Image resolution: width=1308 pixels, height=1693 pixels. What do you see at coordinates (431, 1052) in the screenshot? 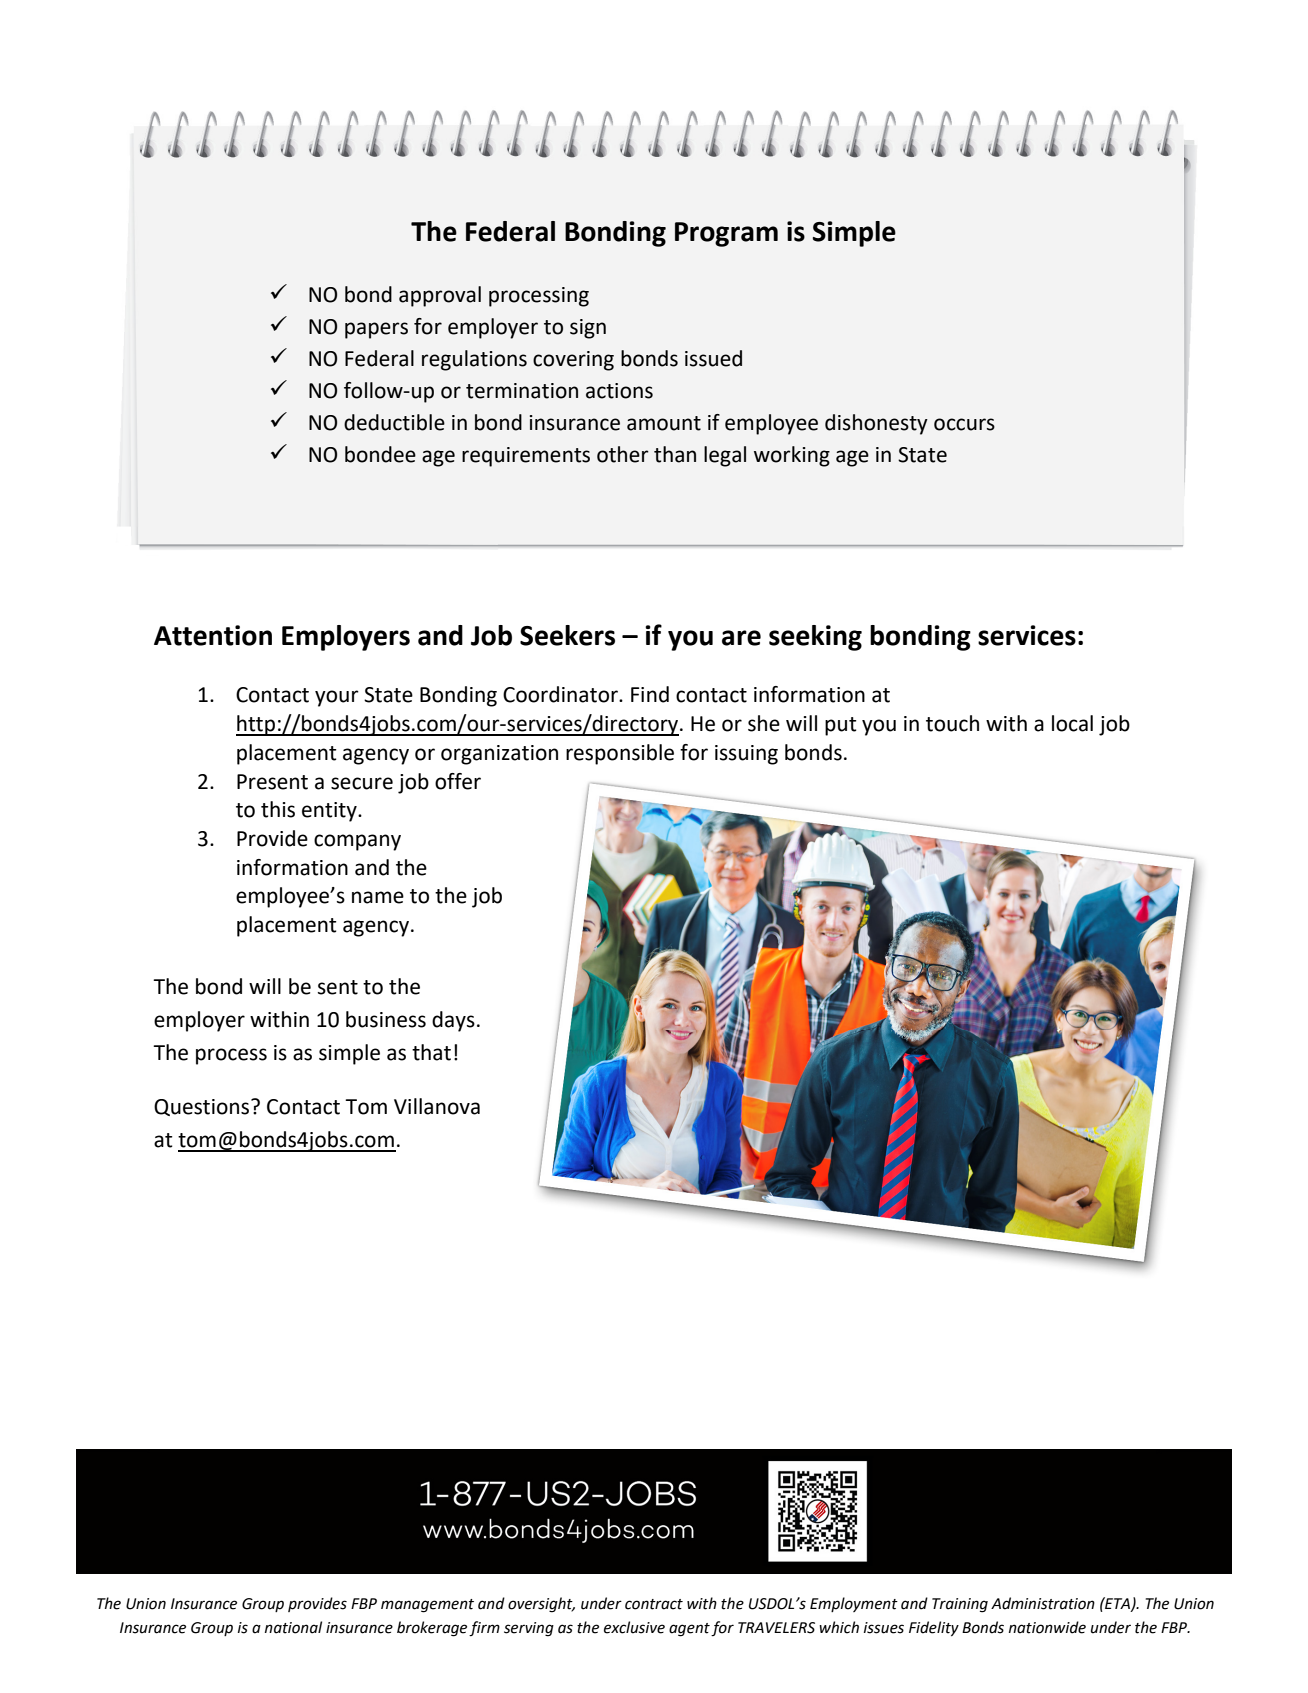
I see `that` at bounding box center [431, 1052].
